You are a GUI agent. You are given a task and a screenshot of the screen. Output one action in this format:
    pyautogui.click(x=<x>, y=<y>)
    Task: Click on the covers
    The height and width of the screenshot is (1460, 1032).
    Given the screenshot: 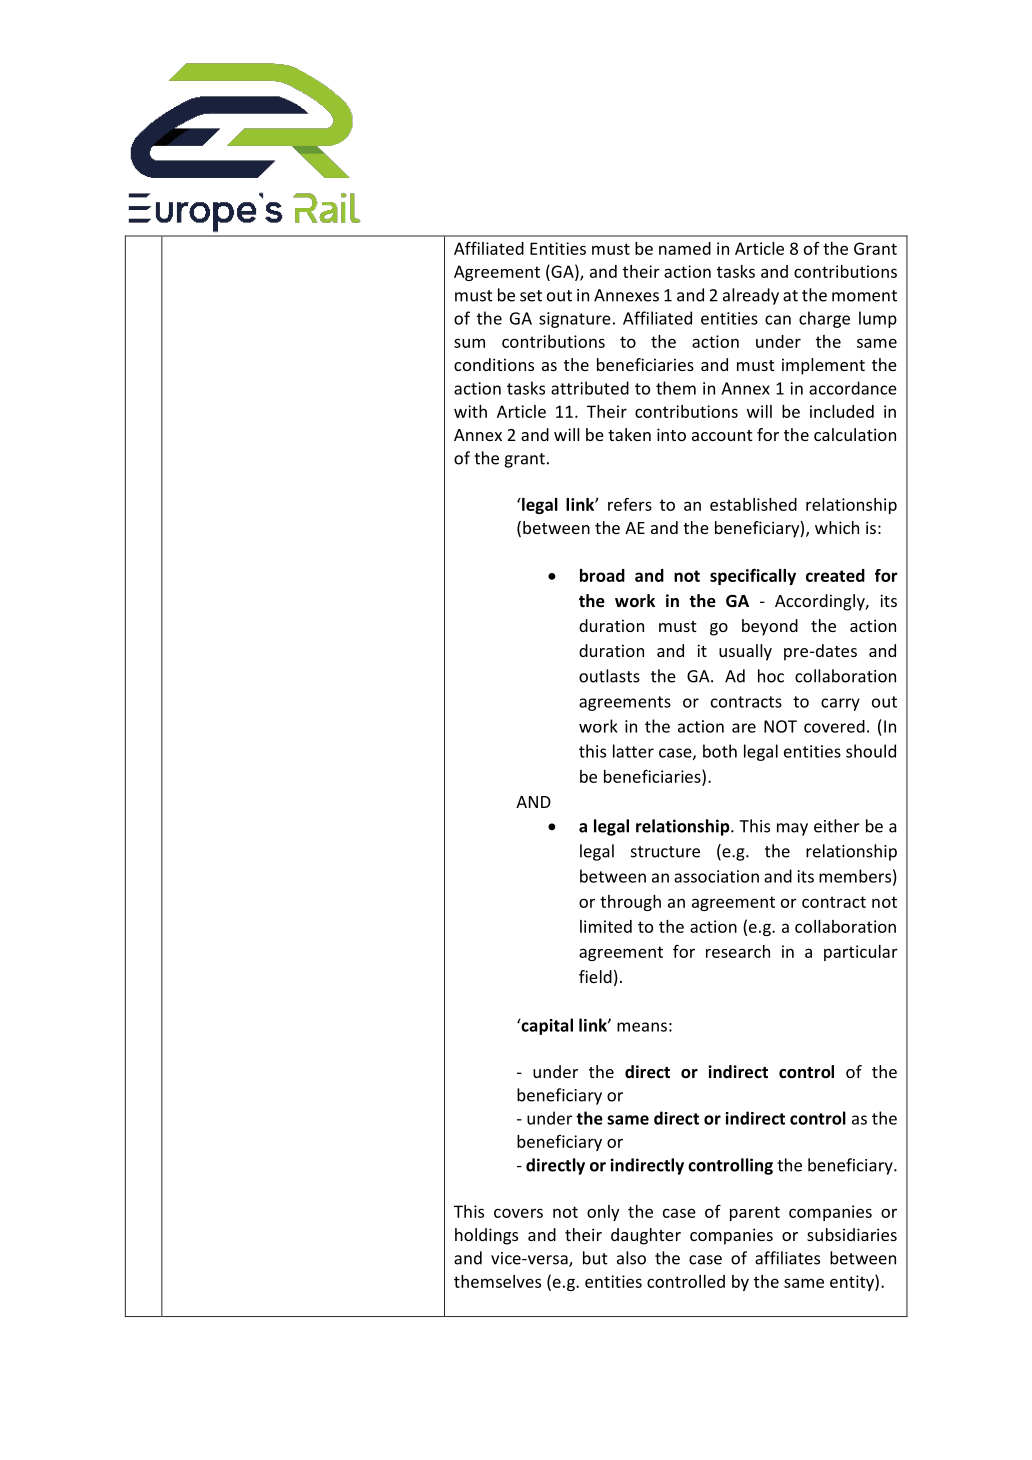 What is the action you would take?
    pyautogui.click(x=518, y=1213)
